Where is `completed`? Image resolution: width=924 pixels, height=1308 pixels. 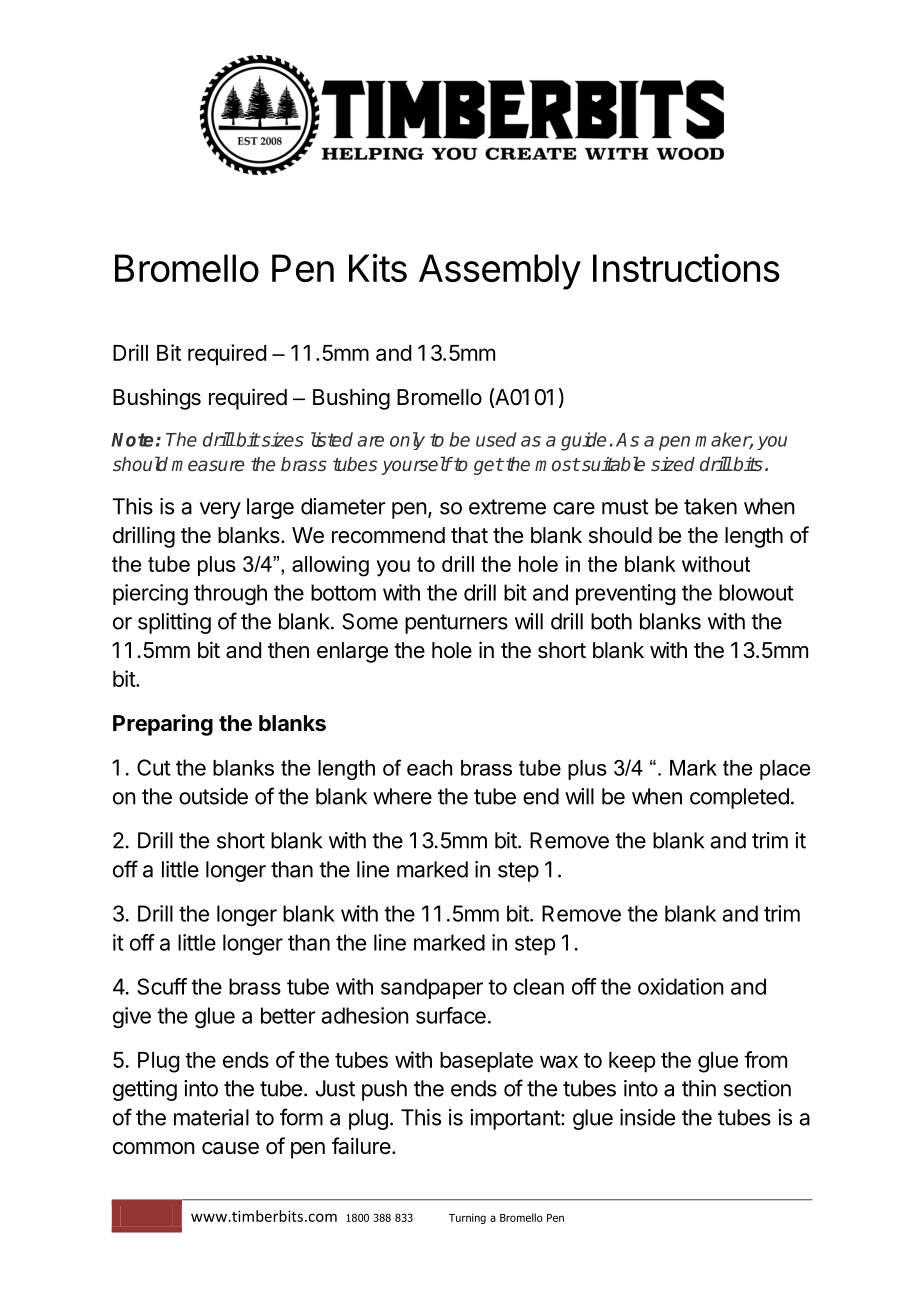 completed is located at coordinates (739, 798).
